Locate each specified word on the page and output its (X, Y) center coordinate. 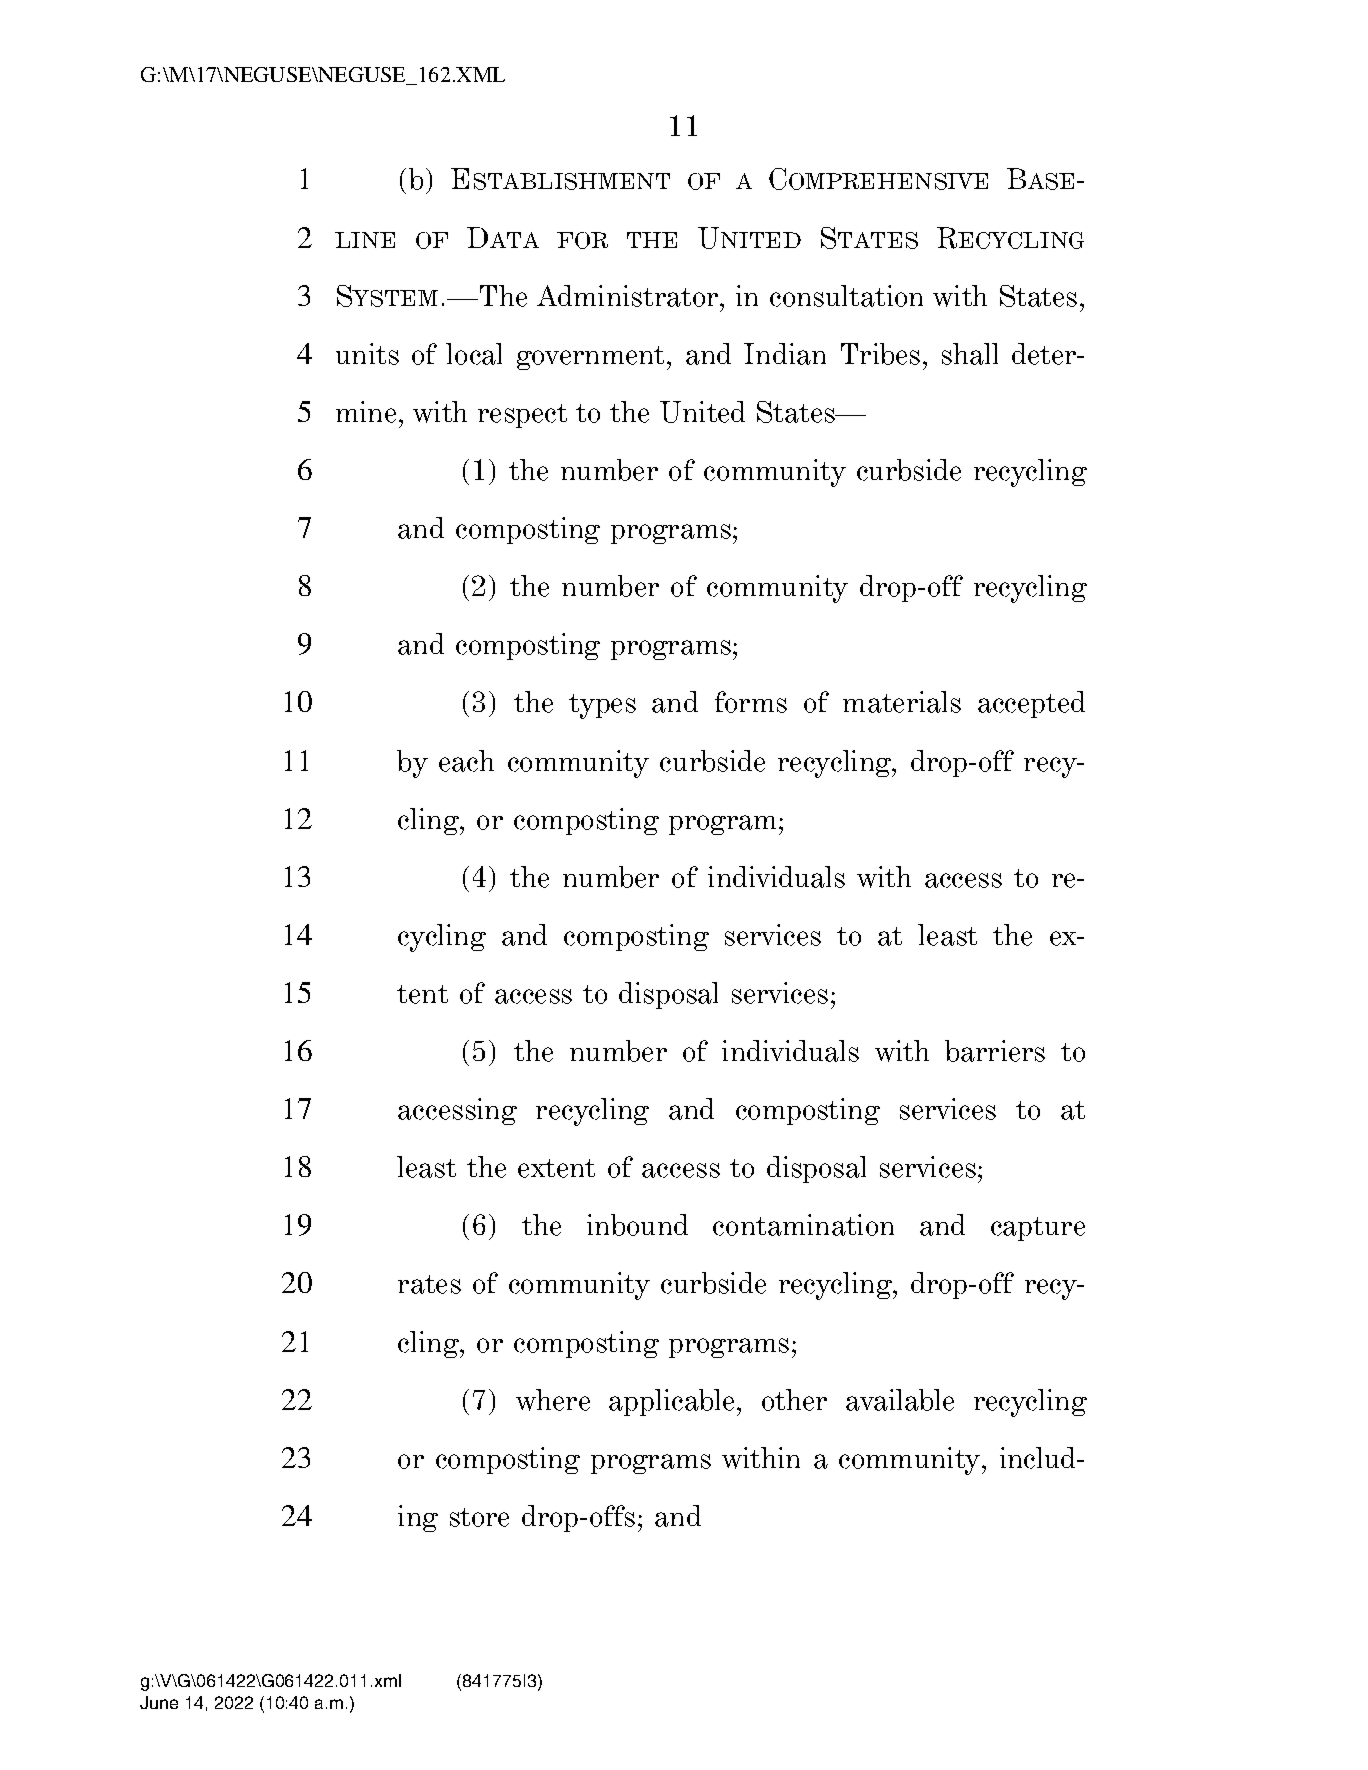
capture (1038, 1229)
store (479, 1517)
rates (429, 1284)
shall (970, 354)
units (367, 354)
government (592, 358)
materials (902, 702)
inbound (637, 1225)
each (466, 761)
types (602, 706)
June (159, 1702)
